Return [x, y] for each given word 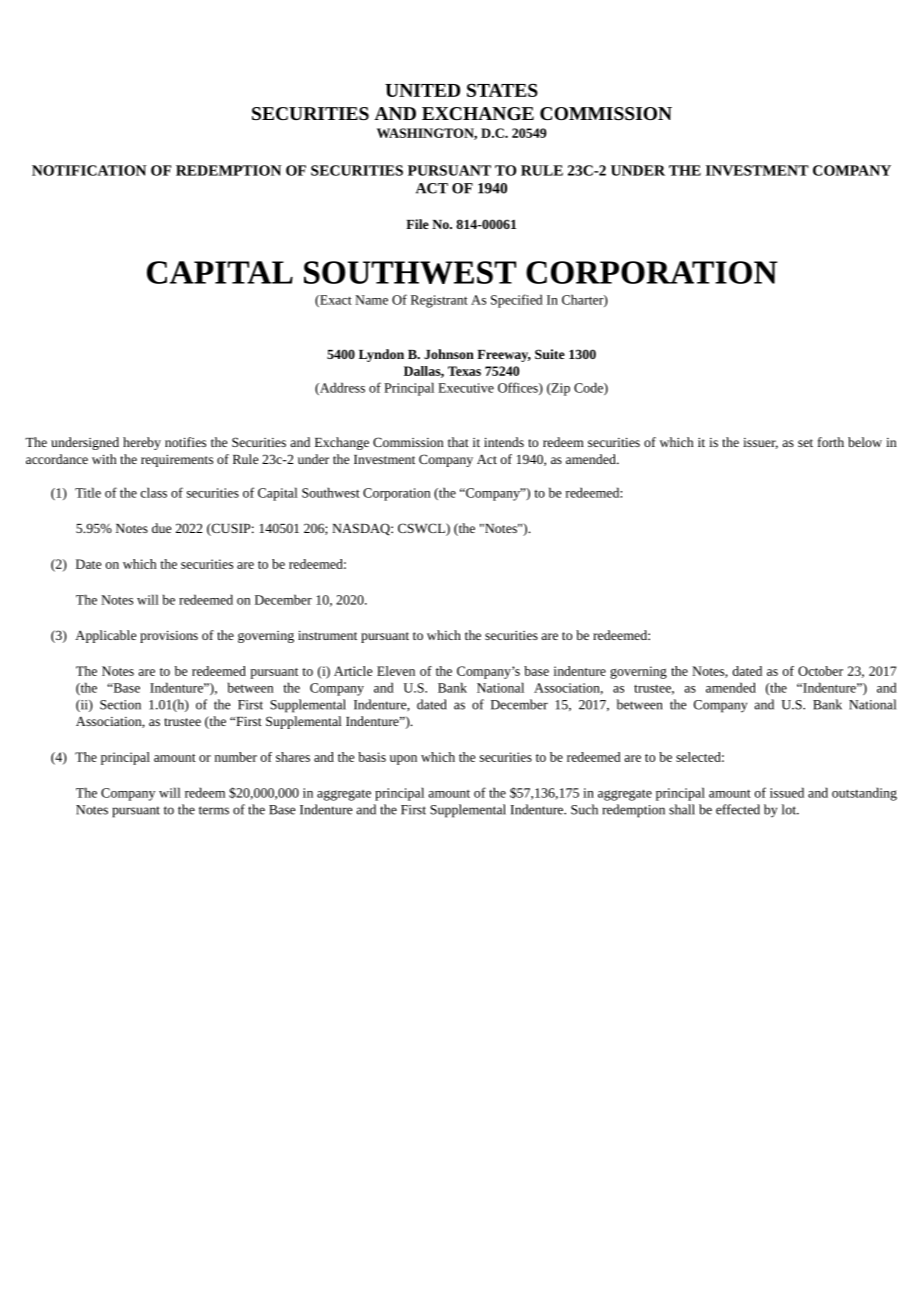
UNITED [422, 90]
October [820, 671]
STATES [502, 90]
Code [589, 388]
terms [214, 810]
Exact [335, 301]
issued [787, 792]
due [161, 528]
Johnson [449, 354]
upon [403, 760]
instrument [327, 635]
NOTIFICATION [89, 170]
